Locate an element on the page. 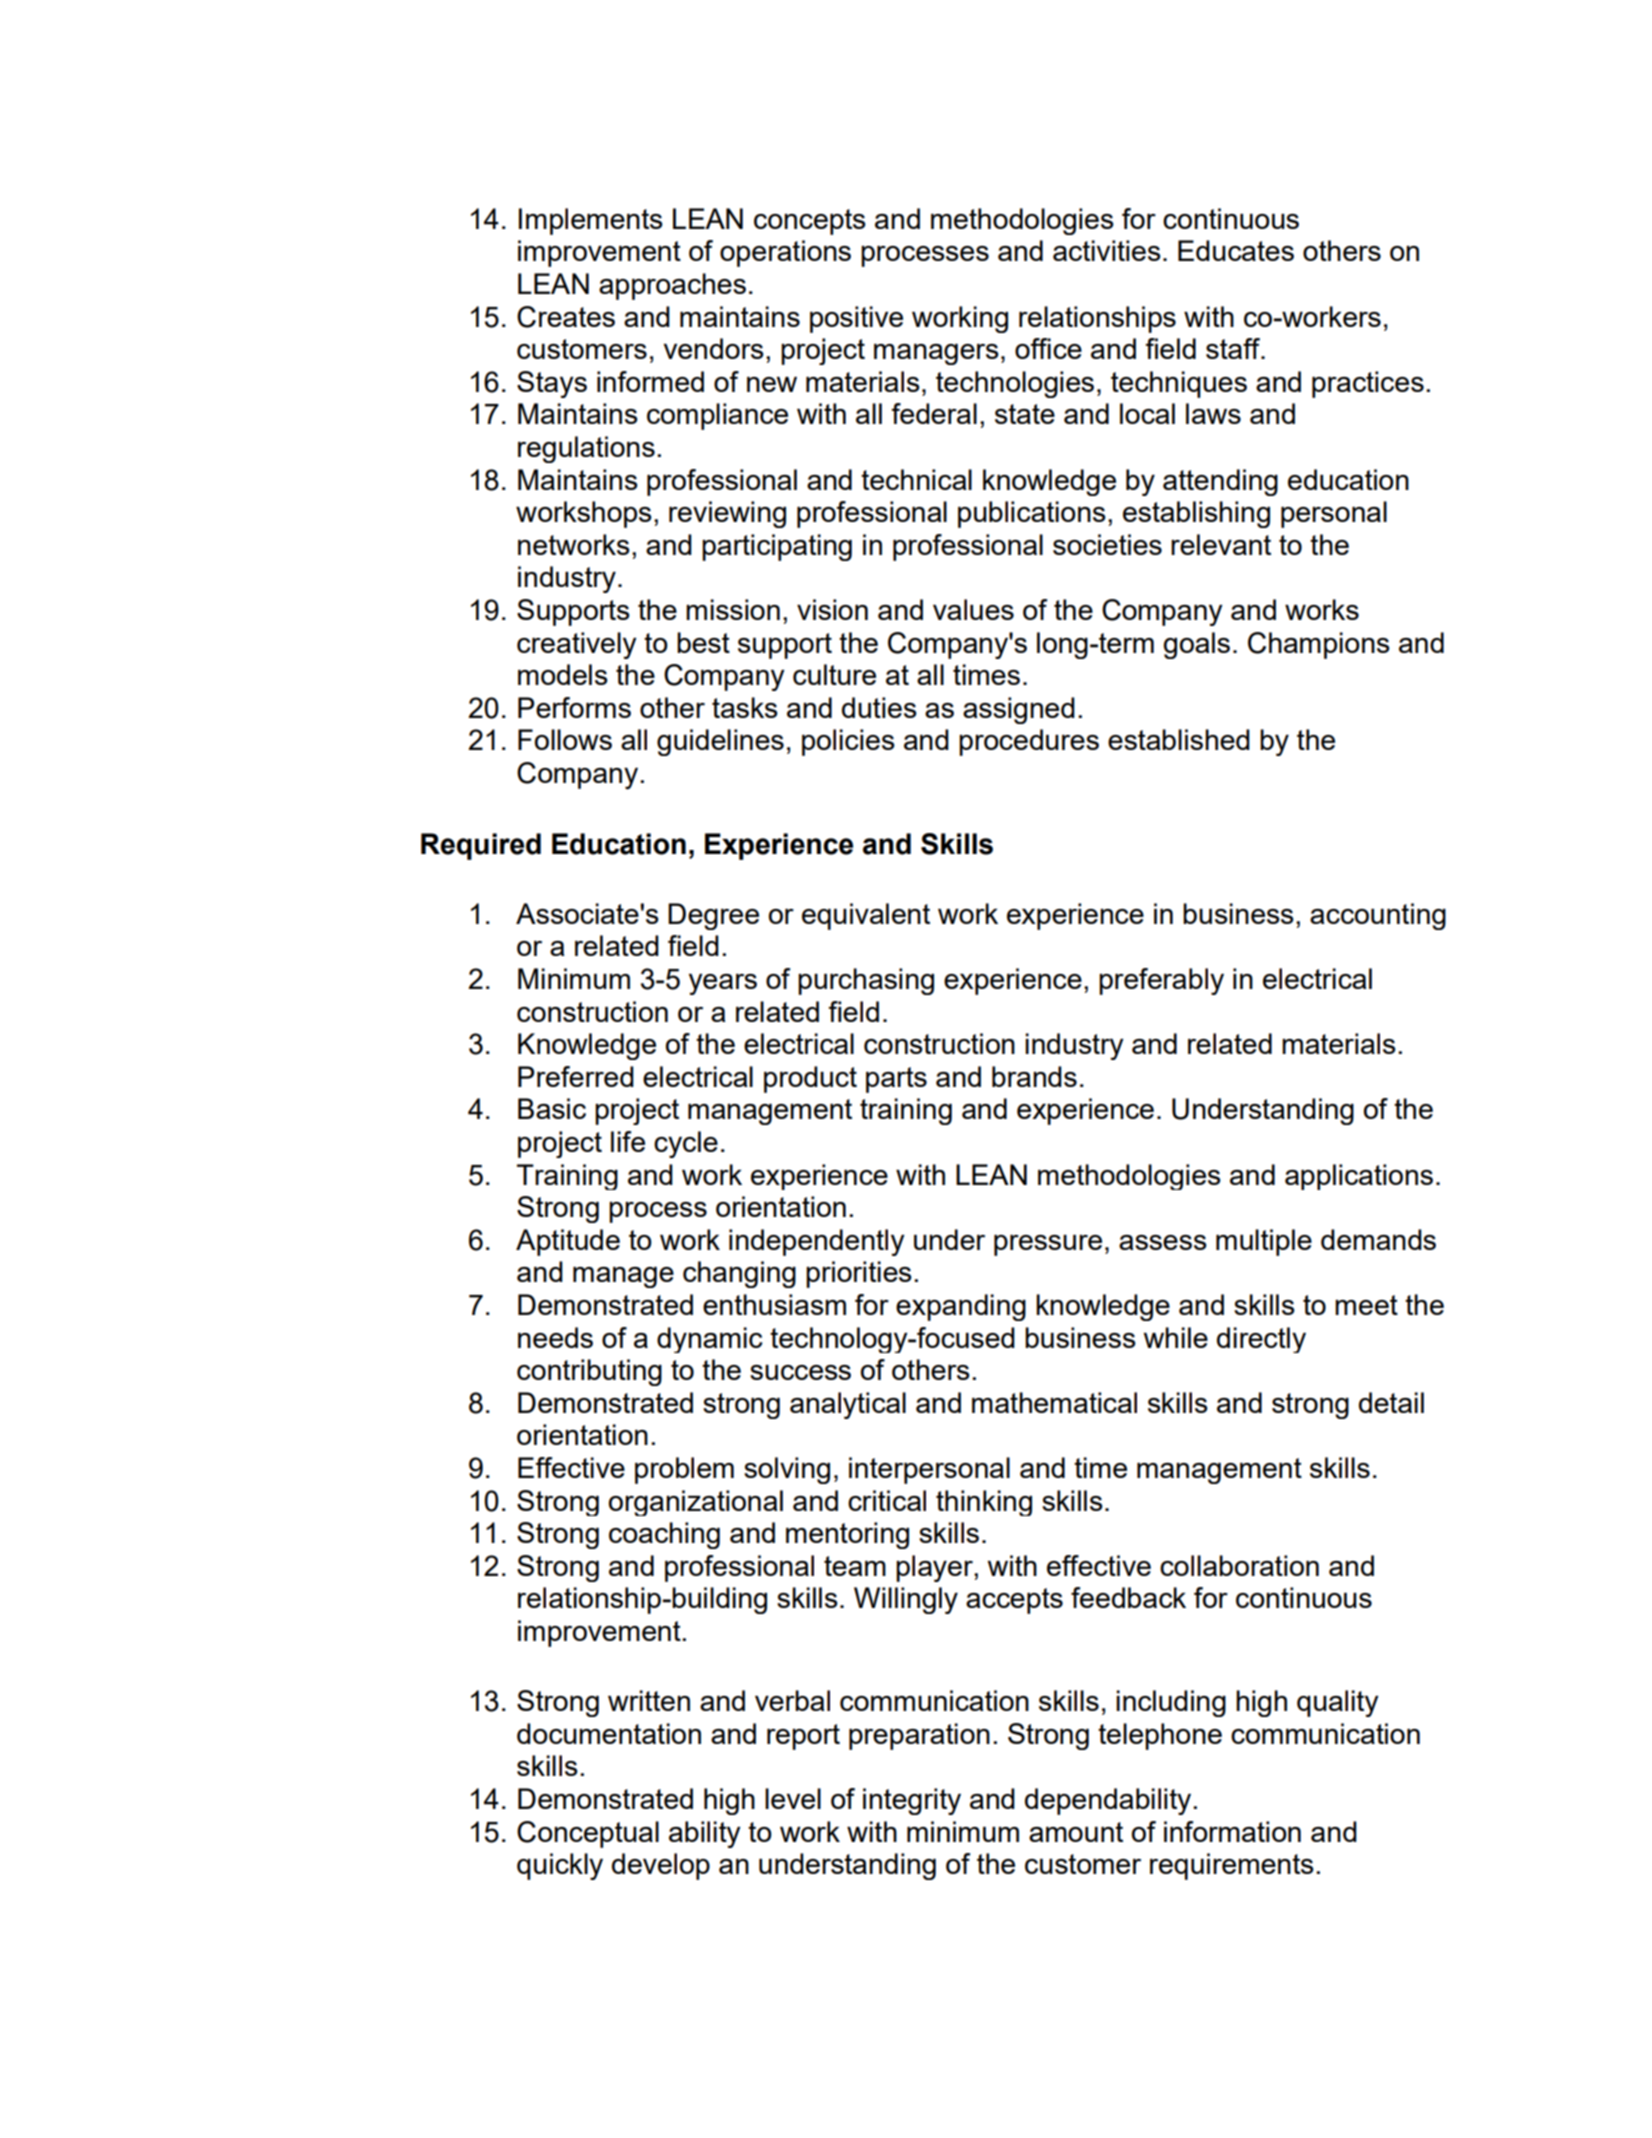  Implements is located at coordinates (591, 221).
